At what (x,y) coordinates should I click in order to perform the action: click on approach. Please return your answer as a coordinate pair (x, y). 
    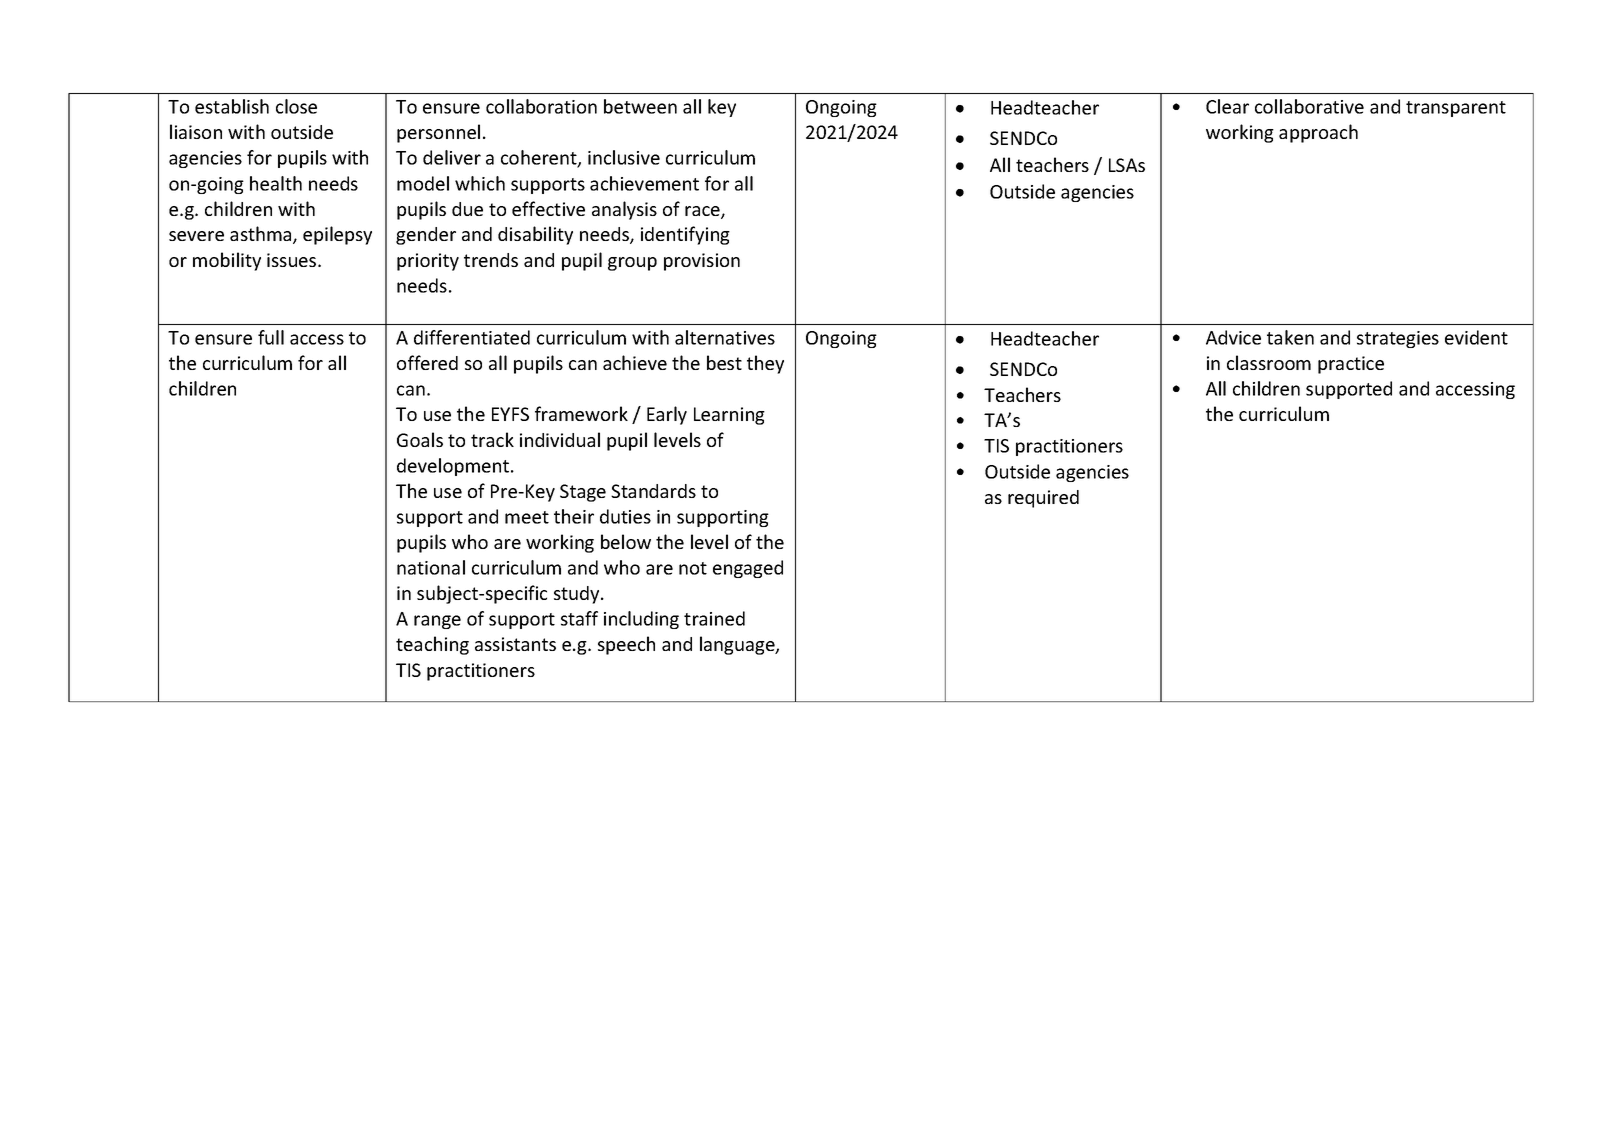
    Looking at the image, I should click on (1318, 133).
